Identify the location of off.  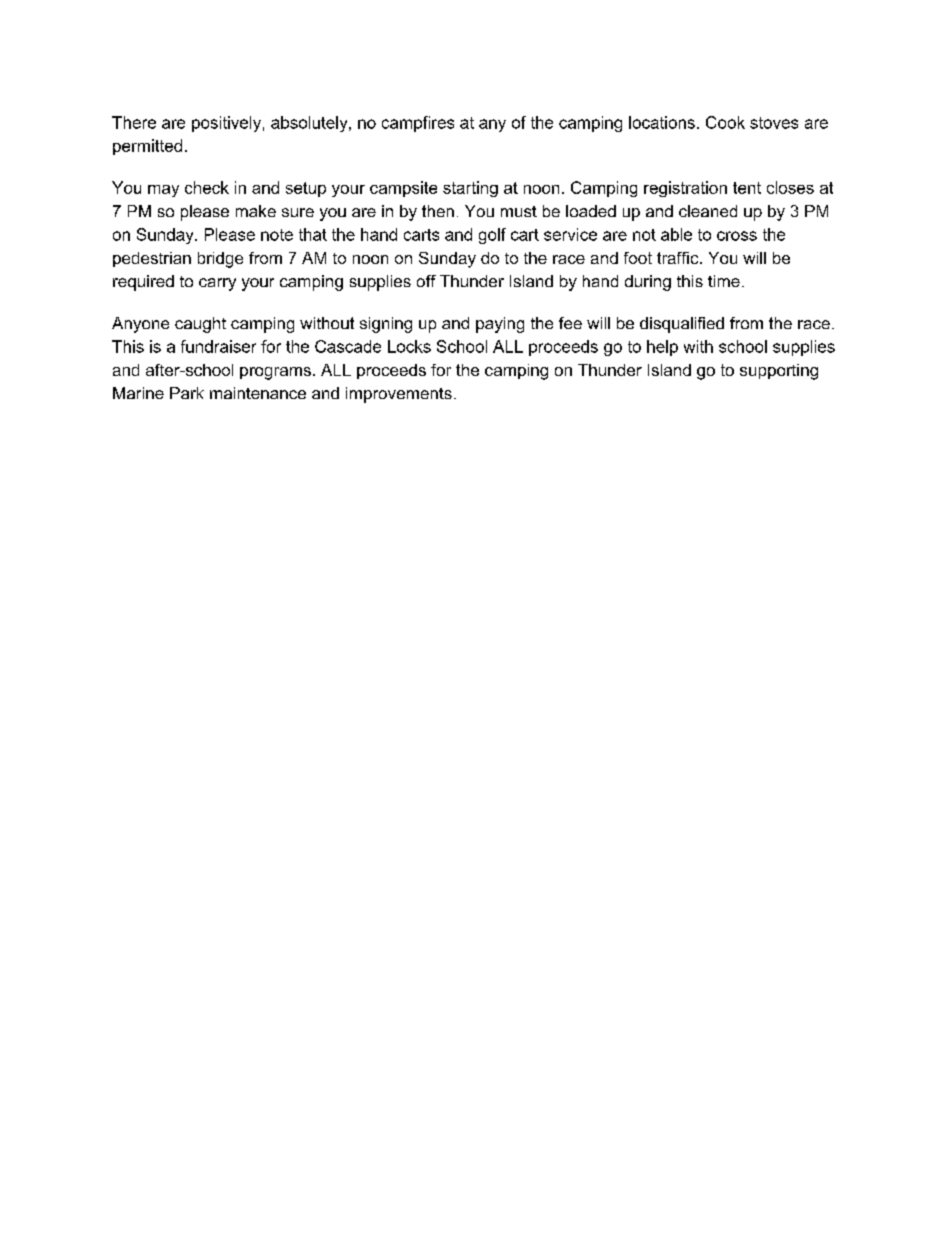
(426, 281).
